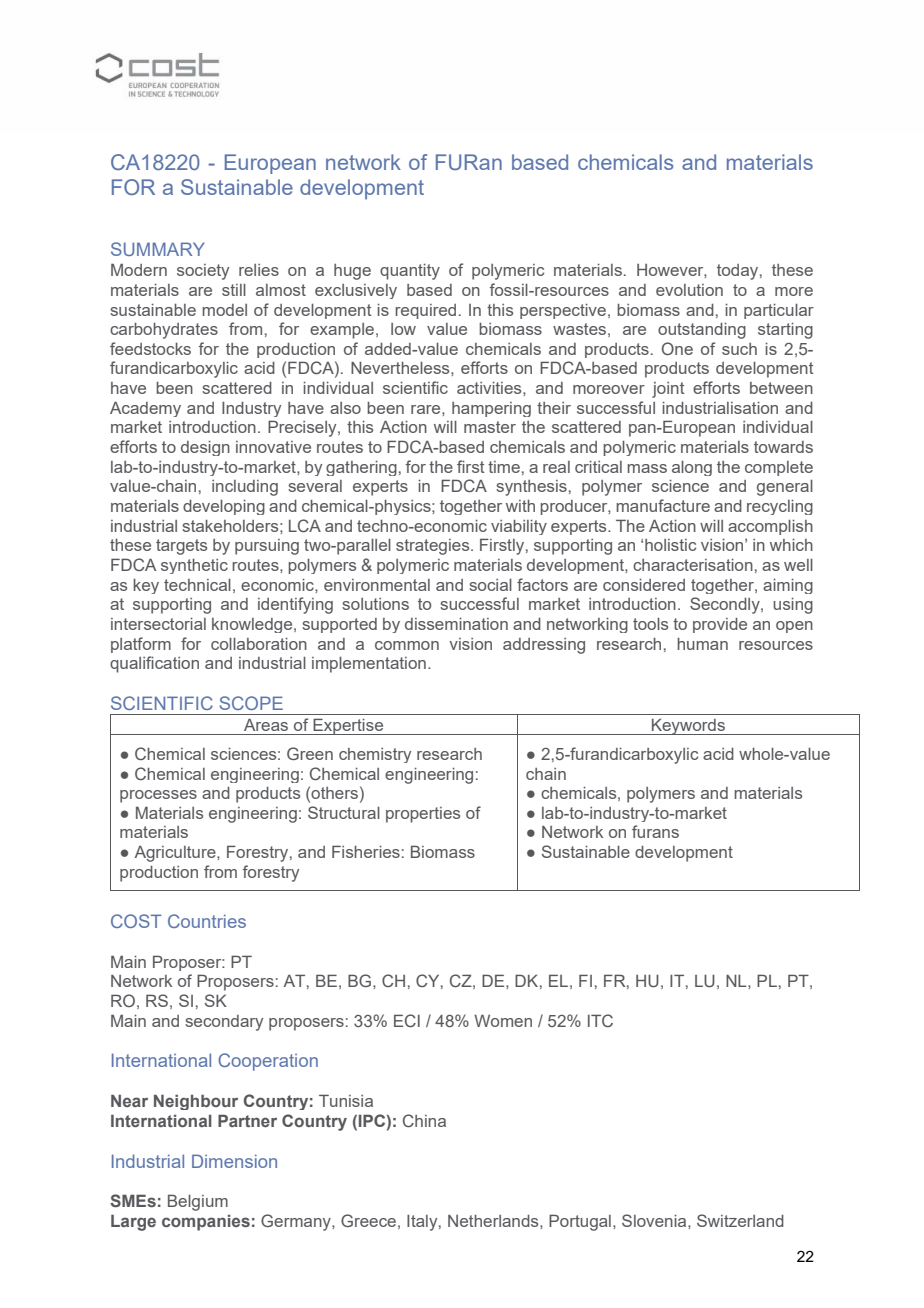 Image resolution: width=924 pixels, height=1308 pixels. Describe the element at coordinates (198, 1202) in the screenshot. I see `Belgium` at that location.
